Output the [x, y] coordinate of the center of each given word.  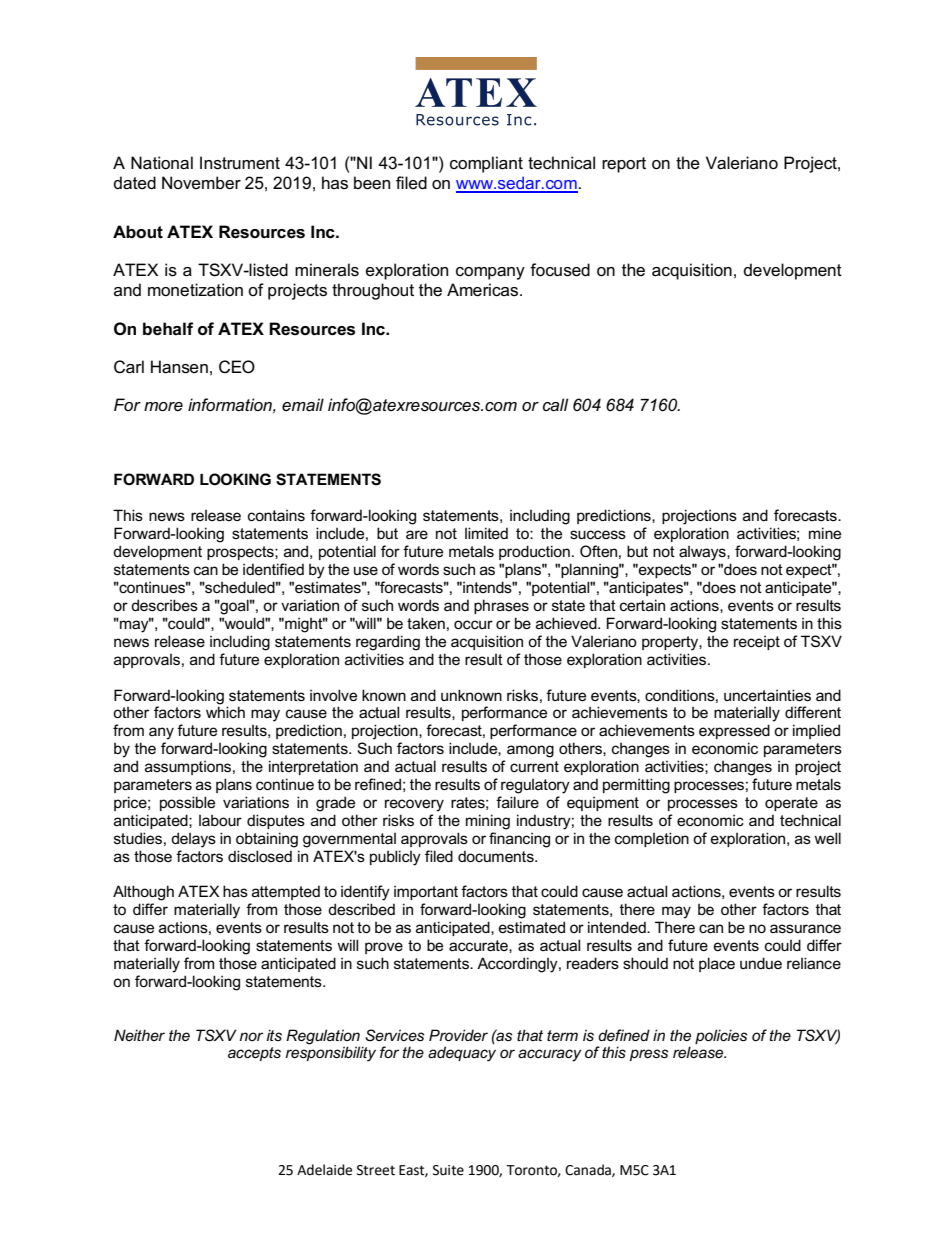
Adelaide [324, 1170]
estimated [532, 927]
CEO [237, 367]
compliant [486, 164]
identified [273, 569]
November [201, 183]
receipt [757, 642]
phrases [501, 606]
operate [791, 804]
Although [143, 893]
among [530, 751]
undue [761, 963]
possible [187, 803]
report [624, 165]
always [703, 553]
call [555, 405]
